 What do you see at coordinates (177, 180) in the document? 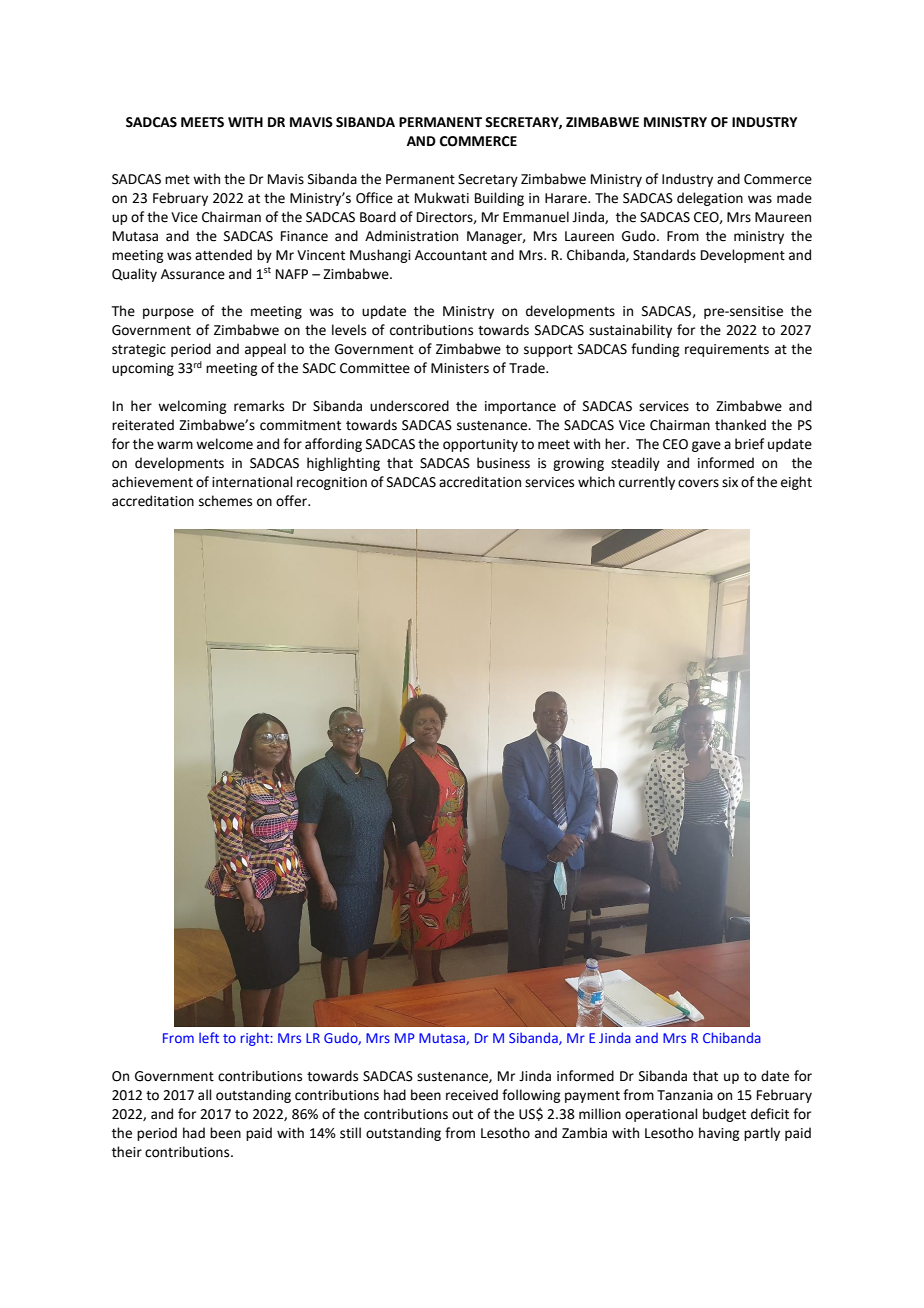
I see `met` at bounding box center [177, 180].
